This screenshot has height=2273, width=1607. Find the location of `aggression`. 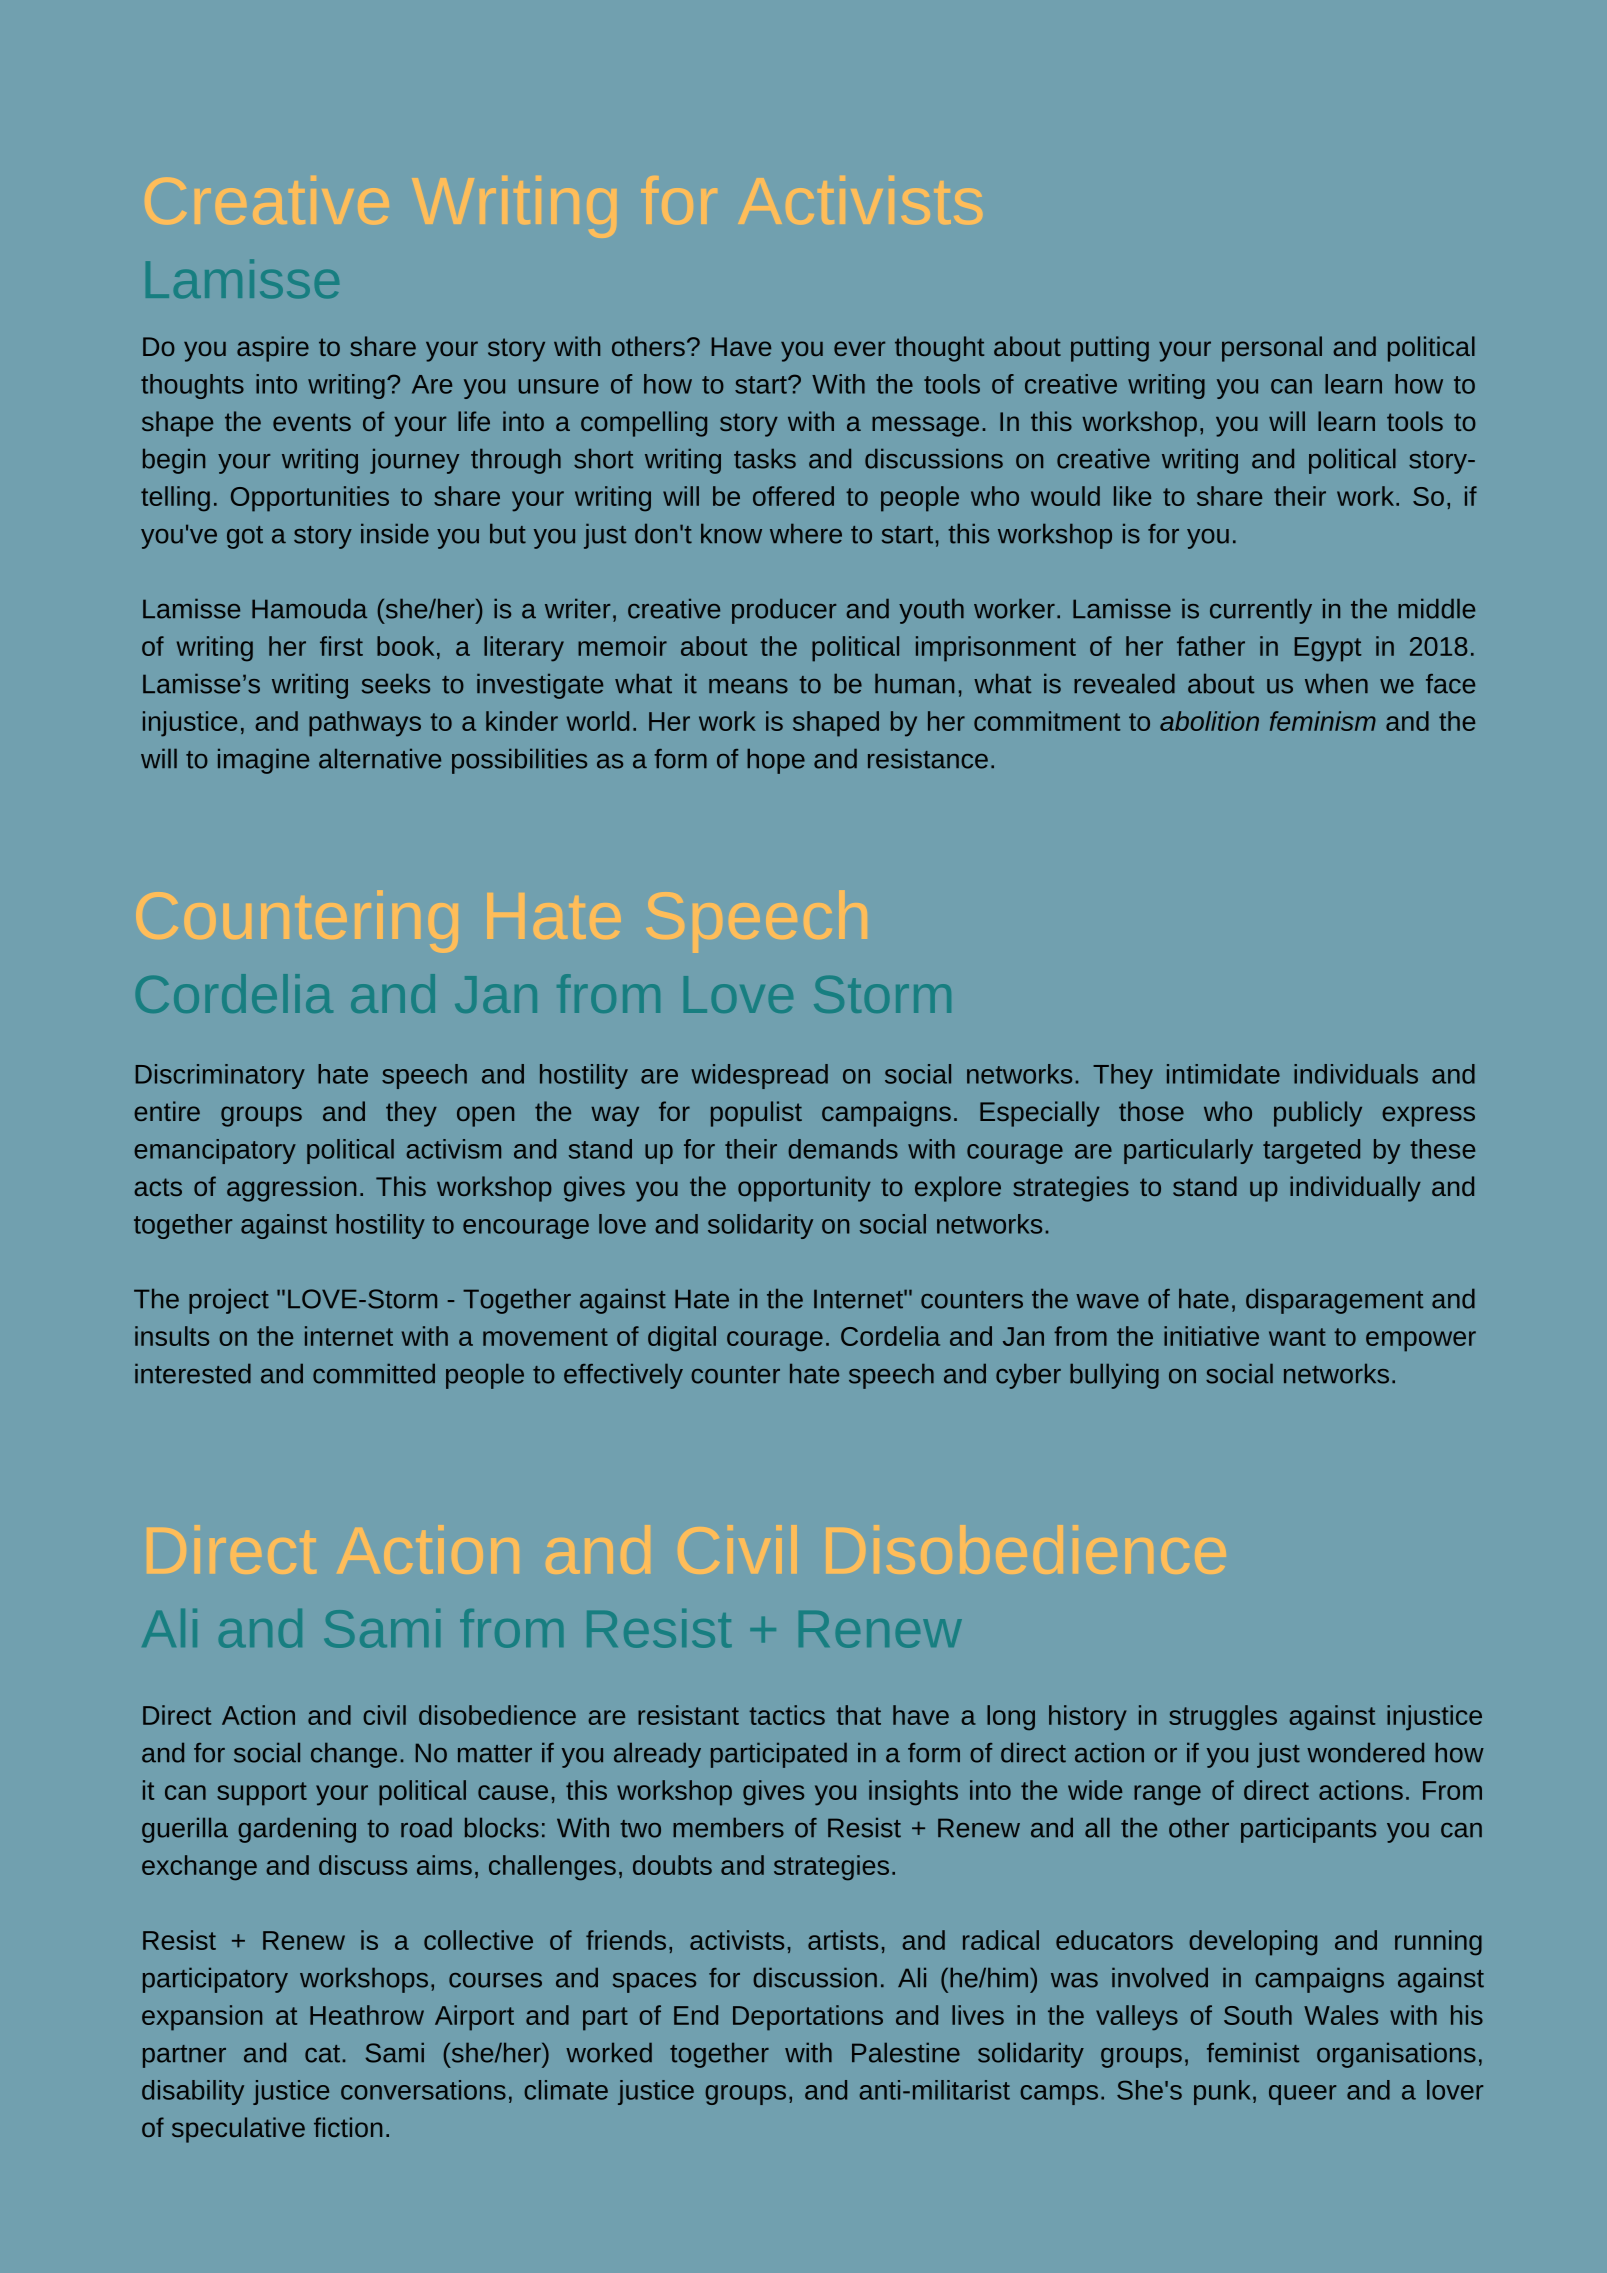

aggression is located at coordinates (291, 1189).
